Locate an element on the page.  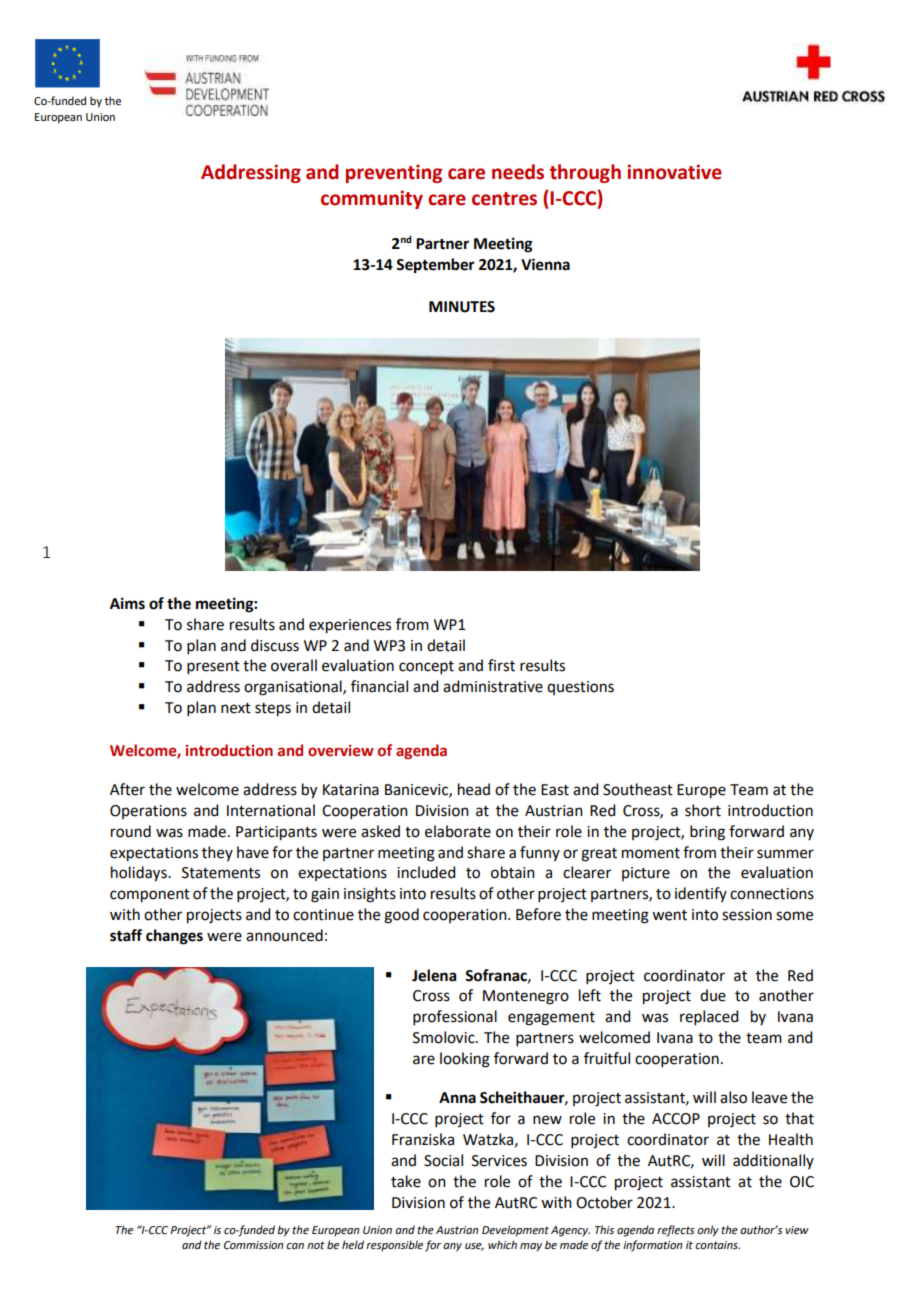
Statements is located at coordinates (221, 873).
